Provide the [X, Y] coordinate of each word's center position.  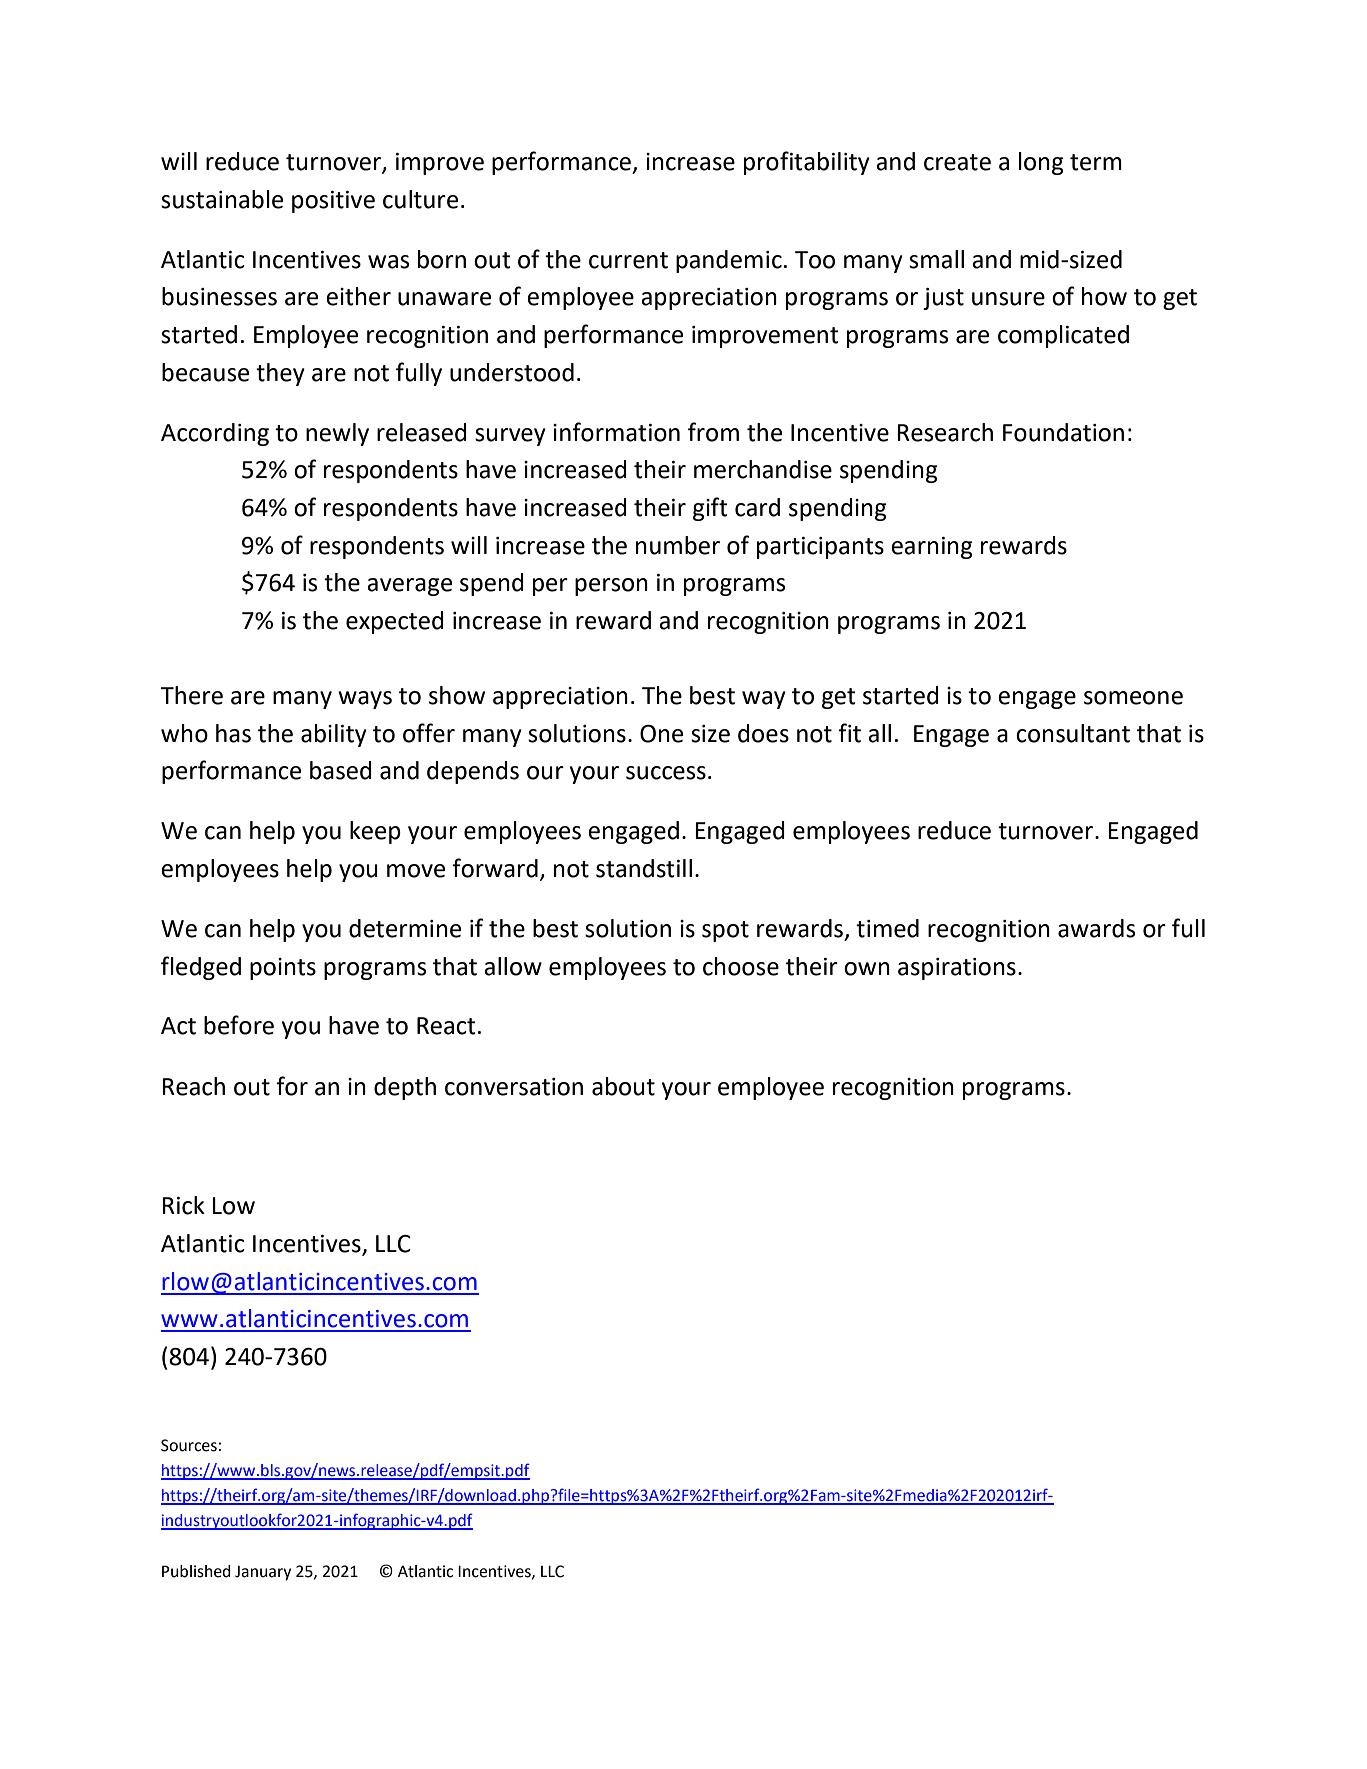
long [1041, 163]
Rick [183, 1205]
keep [375, 832]
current [628, 260]
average [409, 587]
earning [932, 548]
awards [1096, 928]
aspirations [957, 969]
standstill [644, 868]
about [623, 1086]
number [678, 545]
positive [333, 202]
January [263, 1573]
